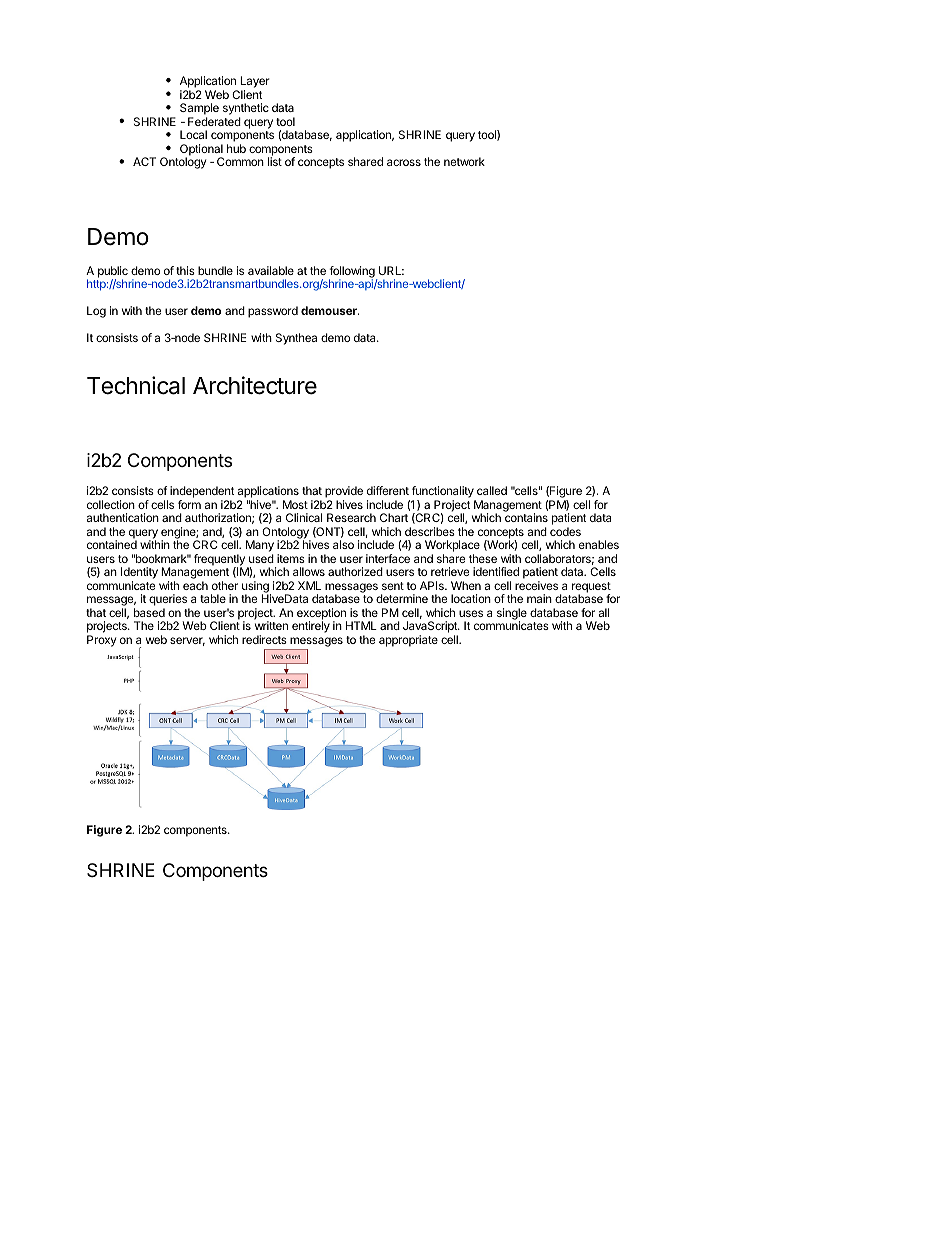  What do you see at coordinates (361, 625) in the document?
I see `HTML` at bounding box center [361, 625].
